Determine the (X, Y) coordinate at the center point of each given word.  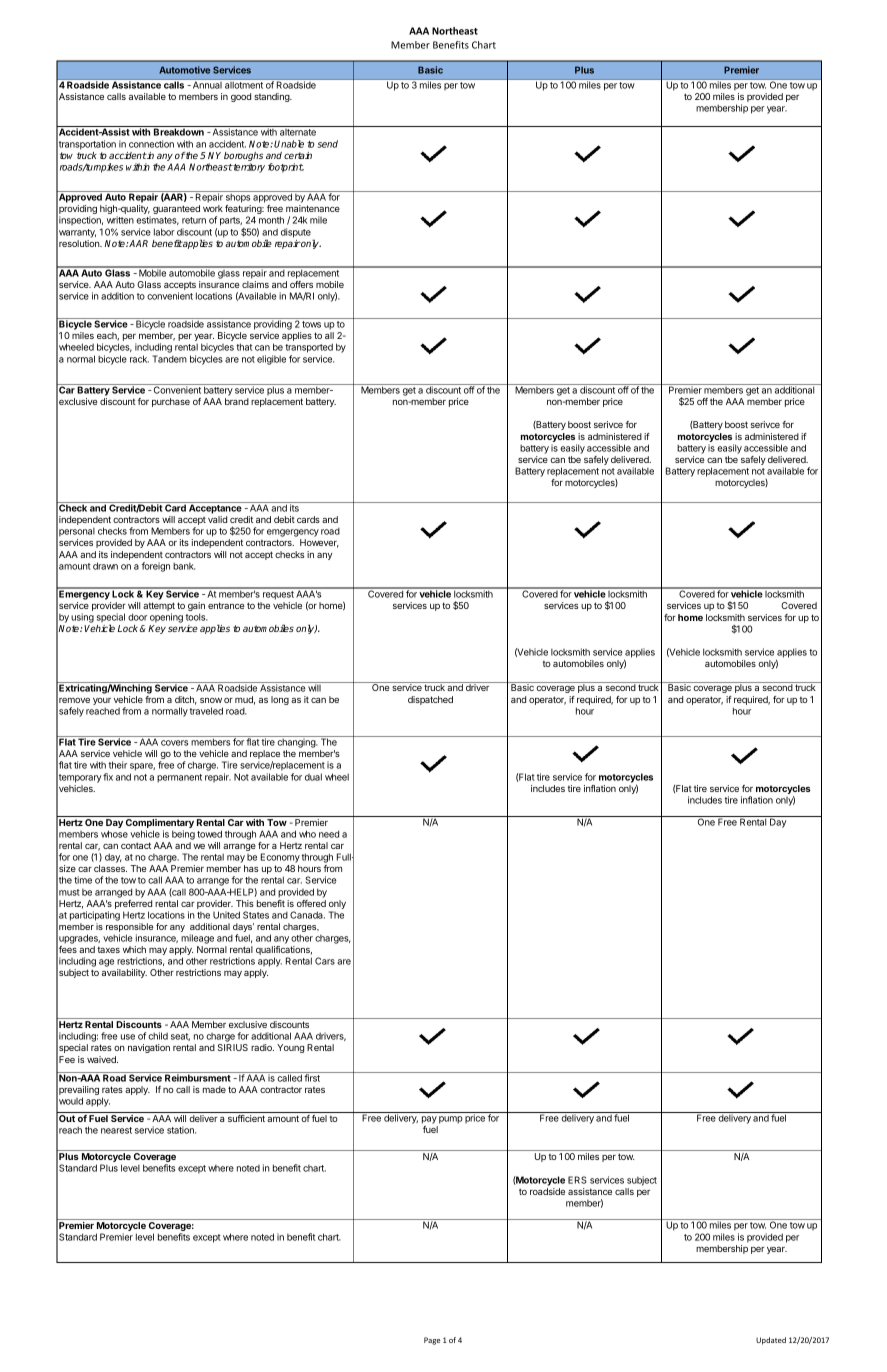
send (328, 144)
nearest (116, 1130)
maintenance (313, 208)
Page (432, 1341)
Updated (771, 1341)
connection (151, 144)
